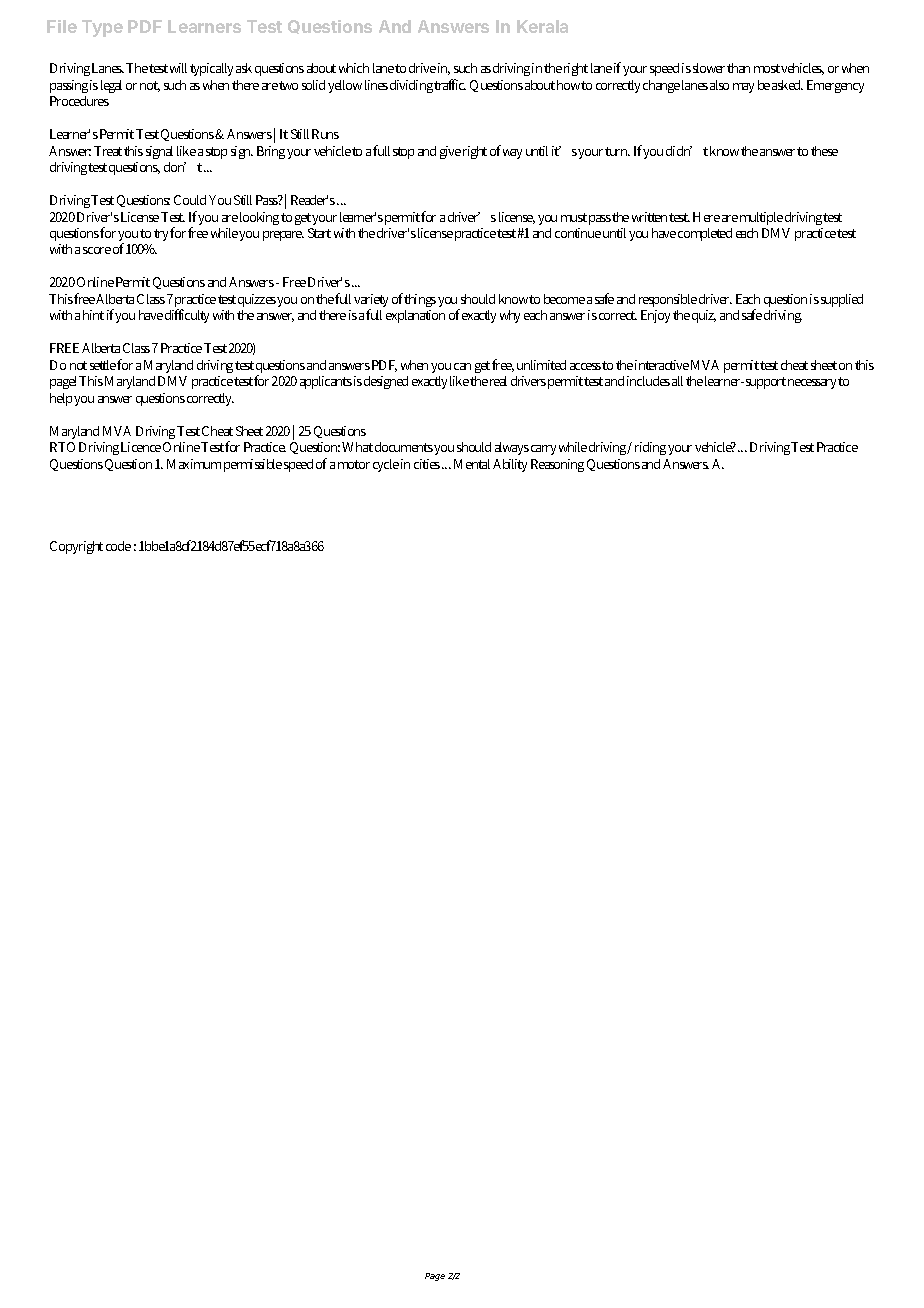 This page has height=1308, width=924. What do you see at coordinates (574, 217) in the page?
I see `must` at bounding box center [574, 217].
